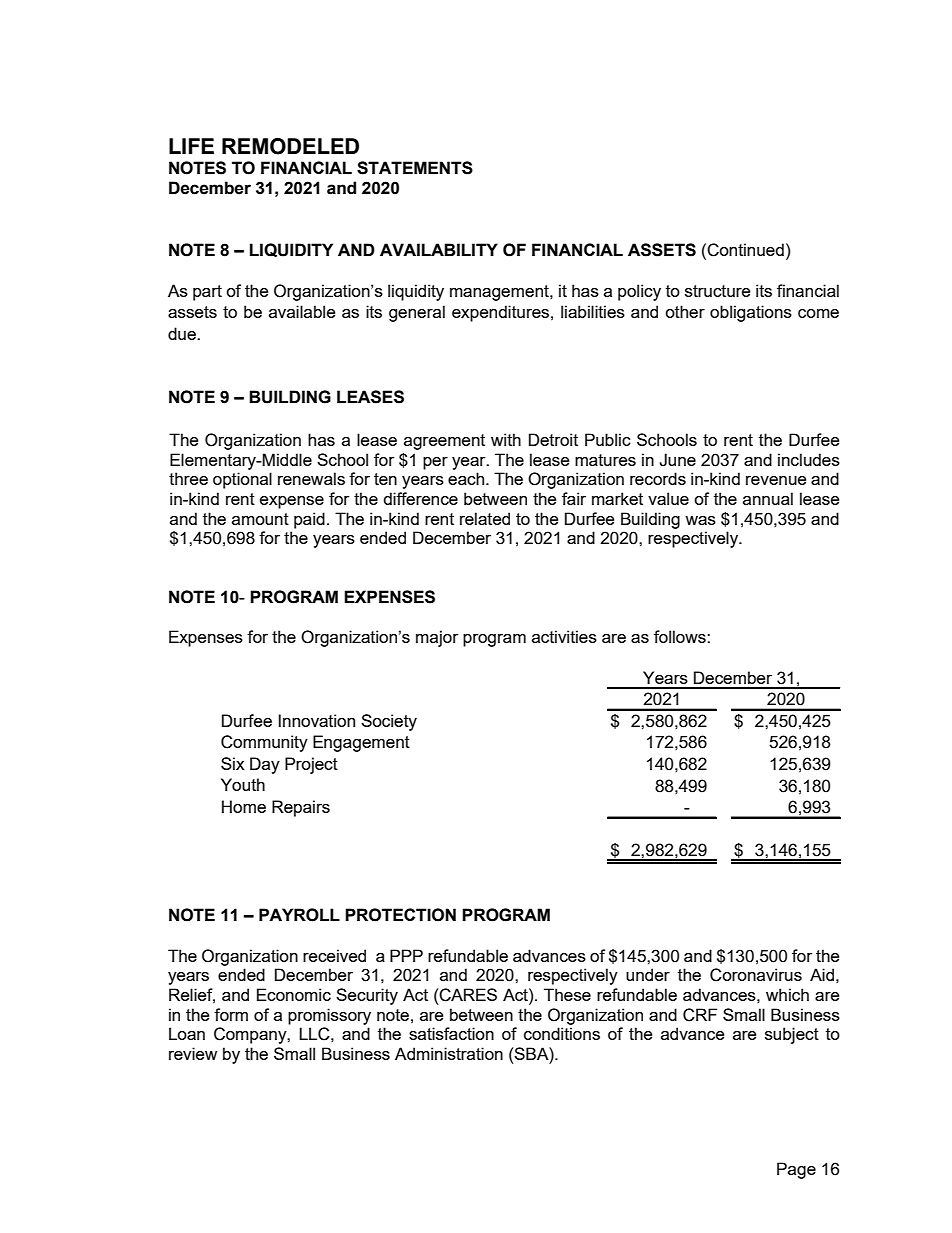  What do you see at coordinates (449, 1053) in the image?
I see `Administration` at bounding box center [449, 1053].
